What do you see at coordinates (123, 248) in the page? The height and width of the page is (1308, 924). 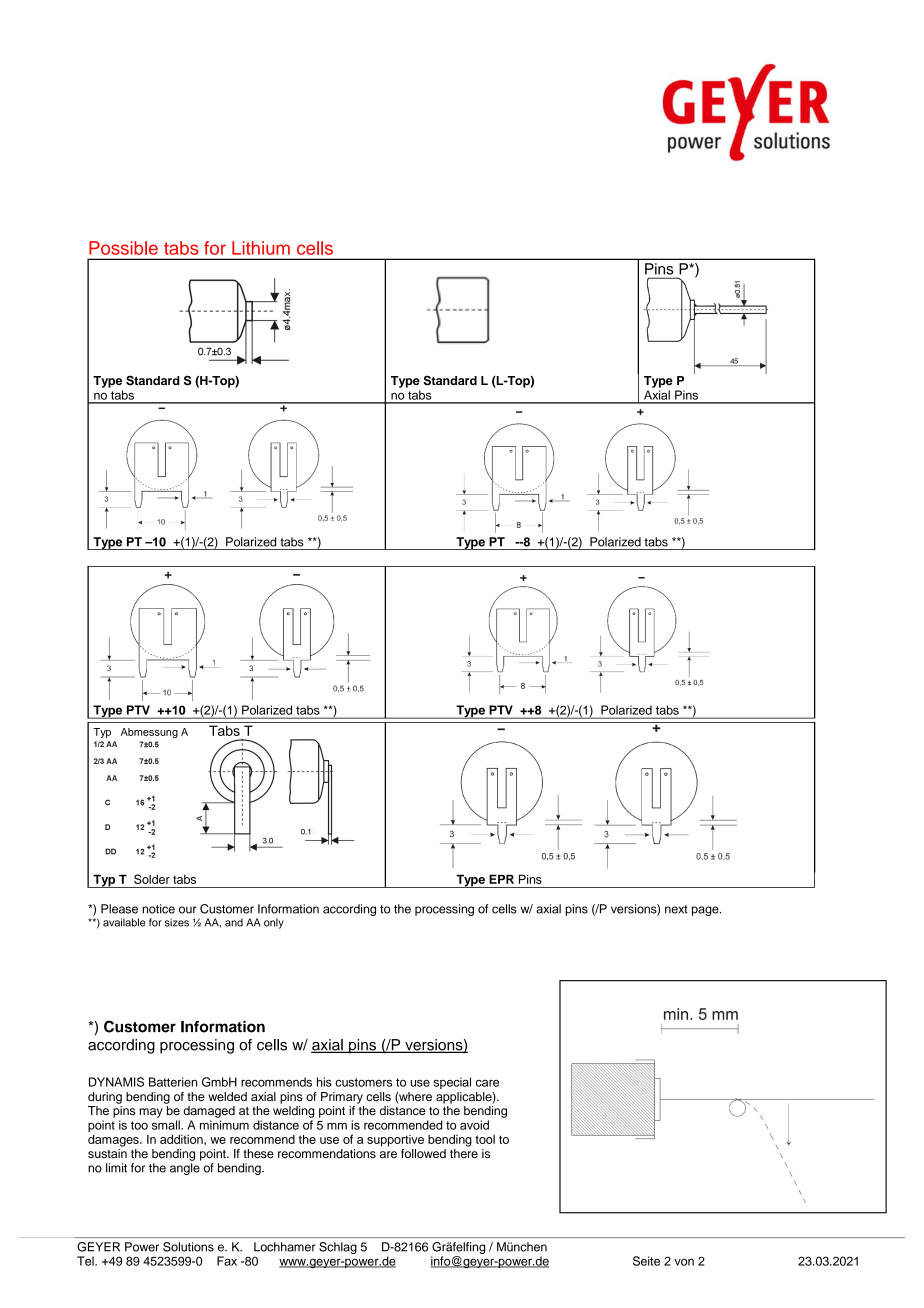 I see `Possible` at bounding box center [123, 248].
